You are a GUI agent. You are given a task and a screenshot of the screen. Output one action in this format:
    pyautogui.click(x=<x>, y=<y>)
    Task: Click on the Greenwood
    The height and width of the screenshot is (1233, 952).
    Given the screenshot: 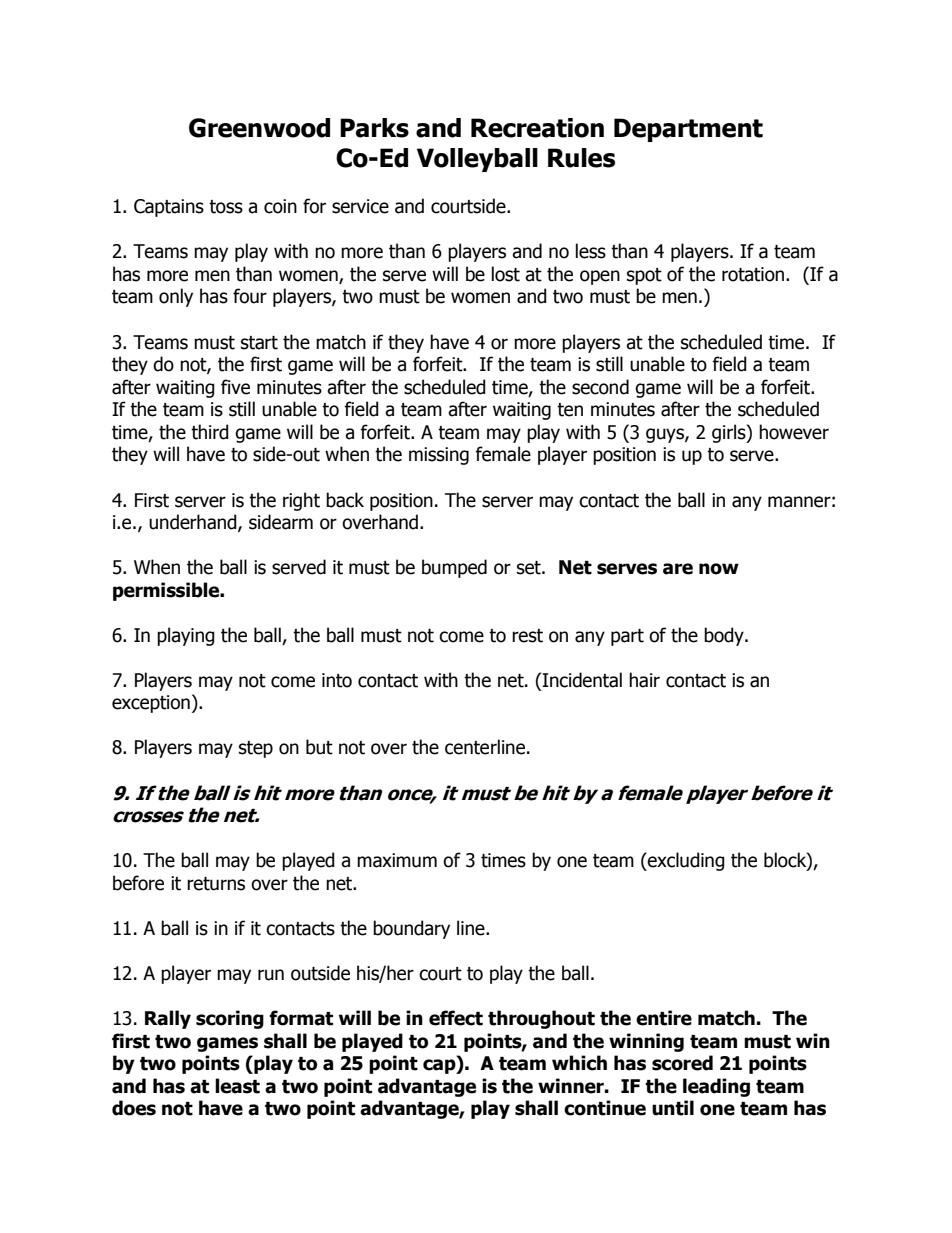 What is the action you would take?
    pyautogui.click(x=259, y=128)
